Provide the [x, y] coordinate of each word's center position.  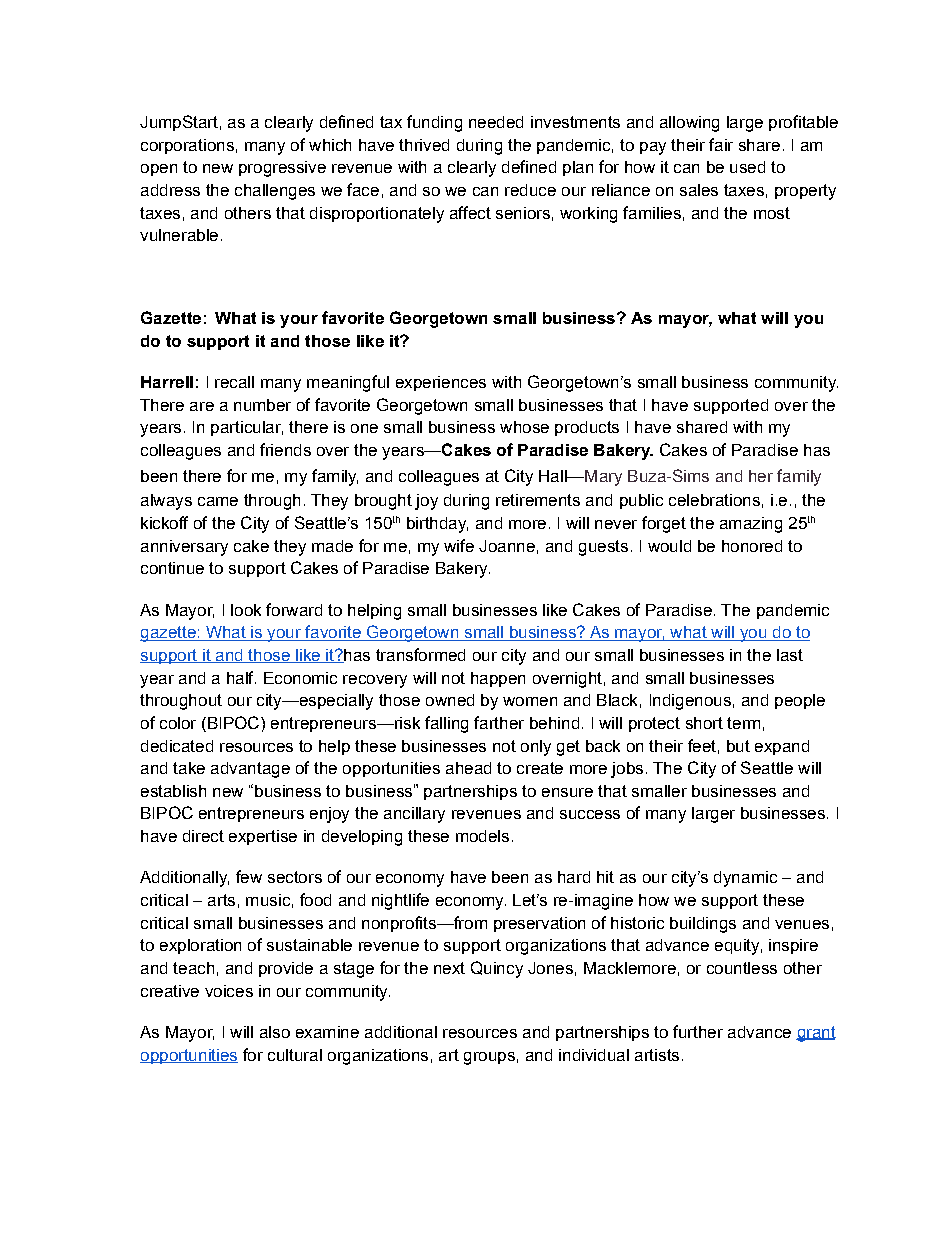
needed [496, 122]
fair [721, 144]
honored [752, 546]
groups [489, 1058]
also [275, 1032]
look [246, 610]
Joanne [507, 546]
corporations [187, 146]
